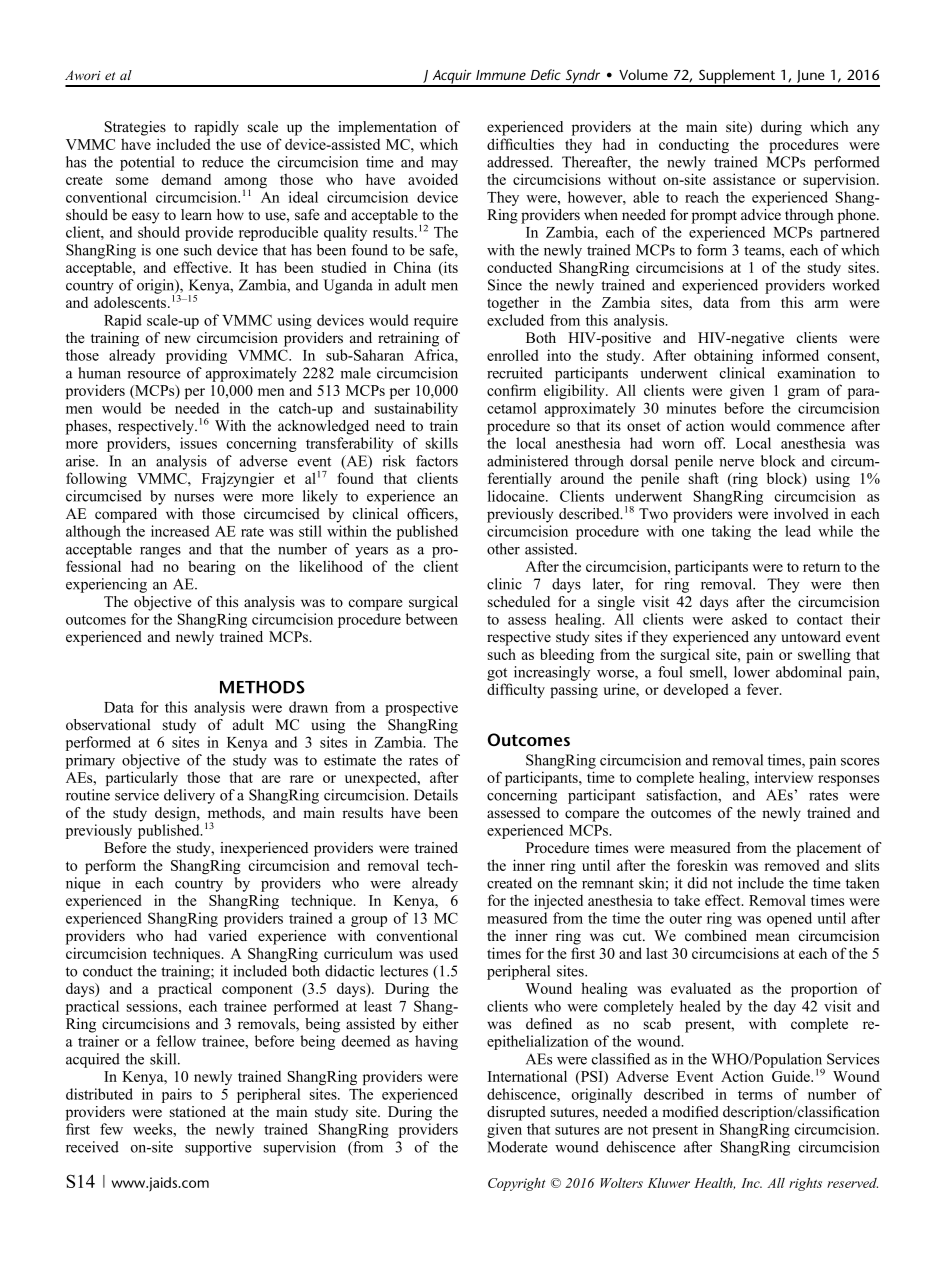 The width and height of the image is (952, 1271). I want to click on potential, so click(147, 163).
